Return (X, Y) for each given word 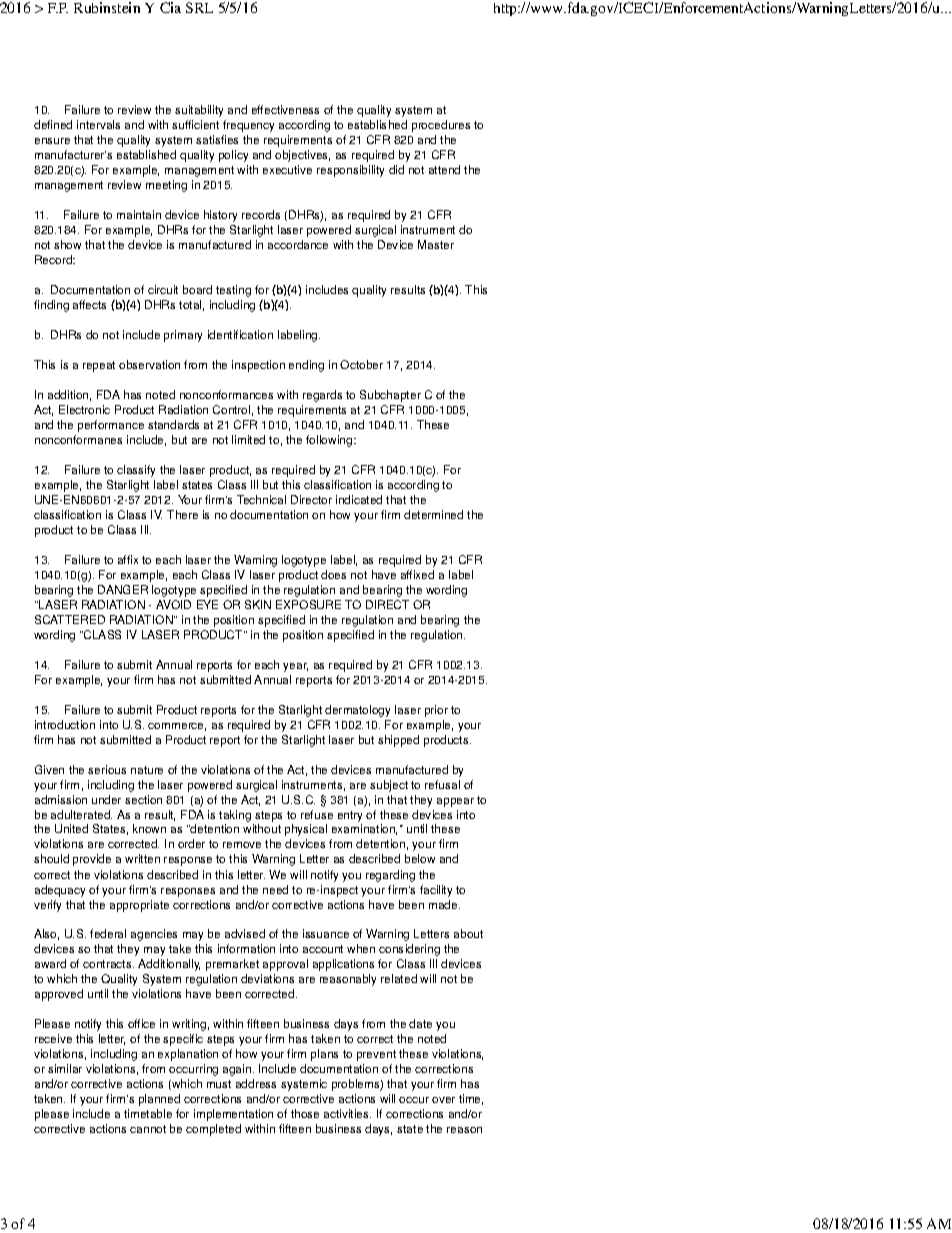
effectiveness (285, 109)
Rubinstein (107, 7)
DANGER (123, 589)
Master (436, 244)
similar (65, 1068)
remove (242, 845)
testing (233, 291)
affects (89, 304)
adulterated (81, 814)
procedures (441, 126)
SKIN (258, 604)
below (420, 858)
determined (433, 514)
